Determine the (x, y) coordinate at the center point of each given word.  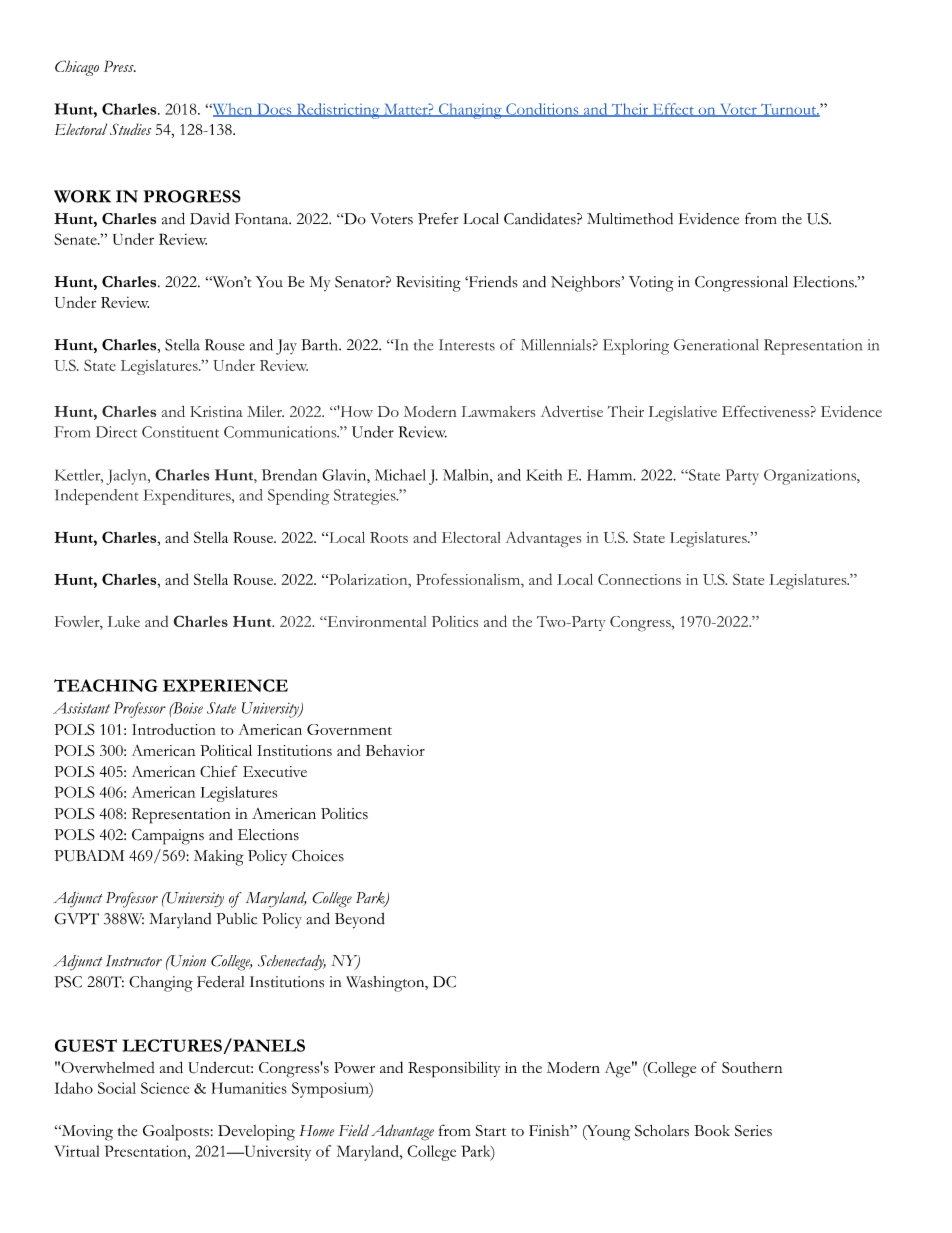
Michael (400, 475)
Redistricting (338, 111)
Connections (639, 579)
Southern (752, 1068)
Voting (651, 284)
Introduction (173, 729)
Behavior (395, 750)
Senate (76, 239)
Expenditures (188, 497)
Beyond (360, 921)
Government (349, 729)
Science (165, 1088)
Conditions (542, 110)
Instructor (134, 961)
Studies (130, 129)
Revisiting (428, 284)
